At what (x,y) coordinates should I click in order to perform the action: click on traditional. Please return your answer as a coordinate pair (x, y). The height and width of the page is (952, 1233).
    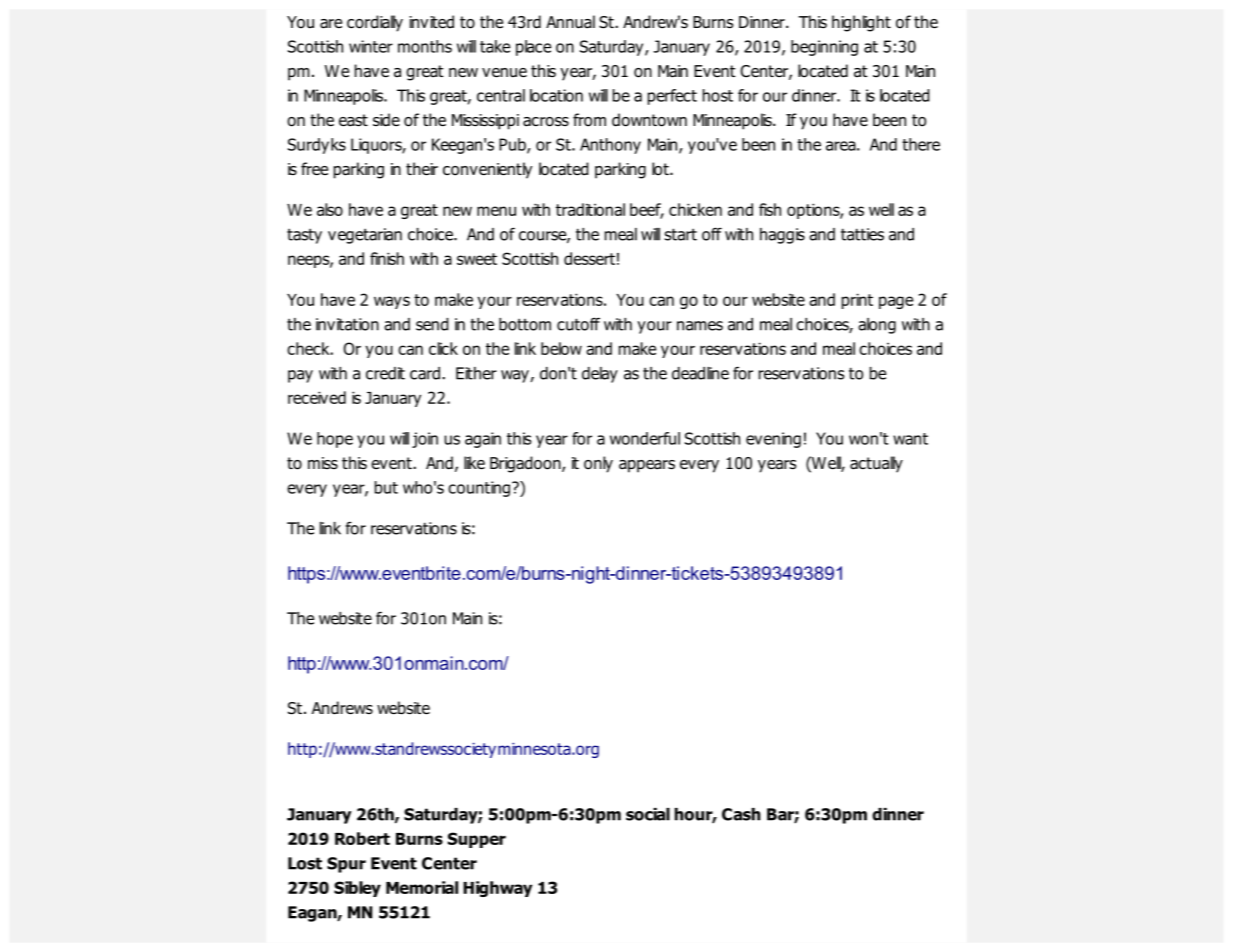
    Looking at the image, I should click on (590, 209).
